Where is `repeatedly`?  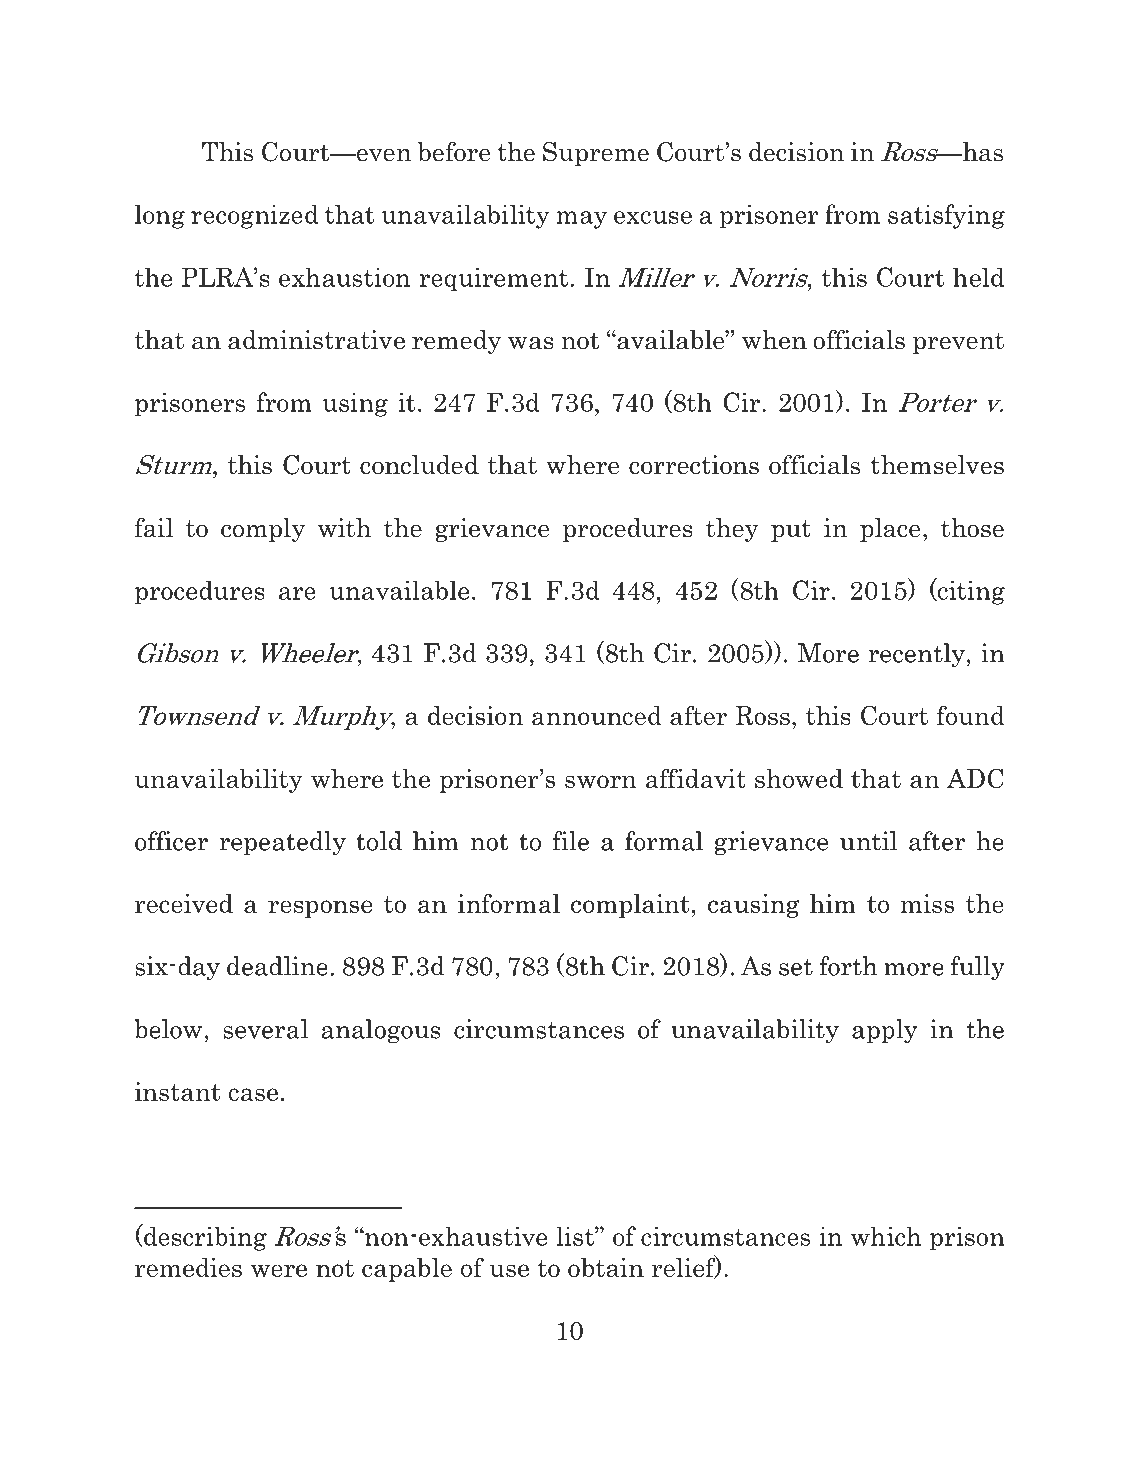 repeatedly is located at coordinates (282, 843).
